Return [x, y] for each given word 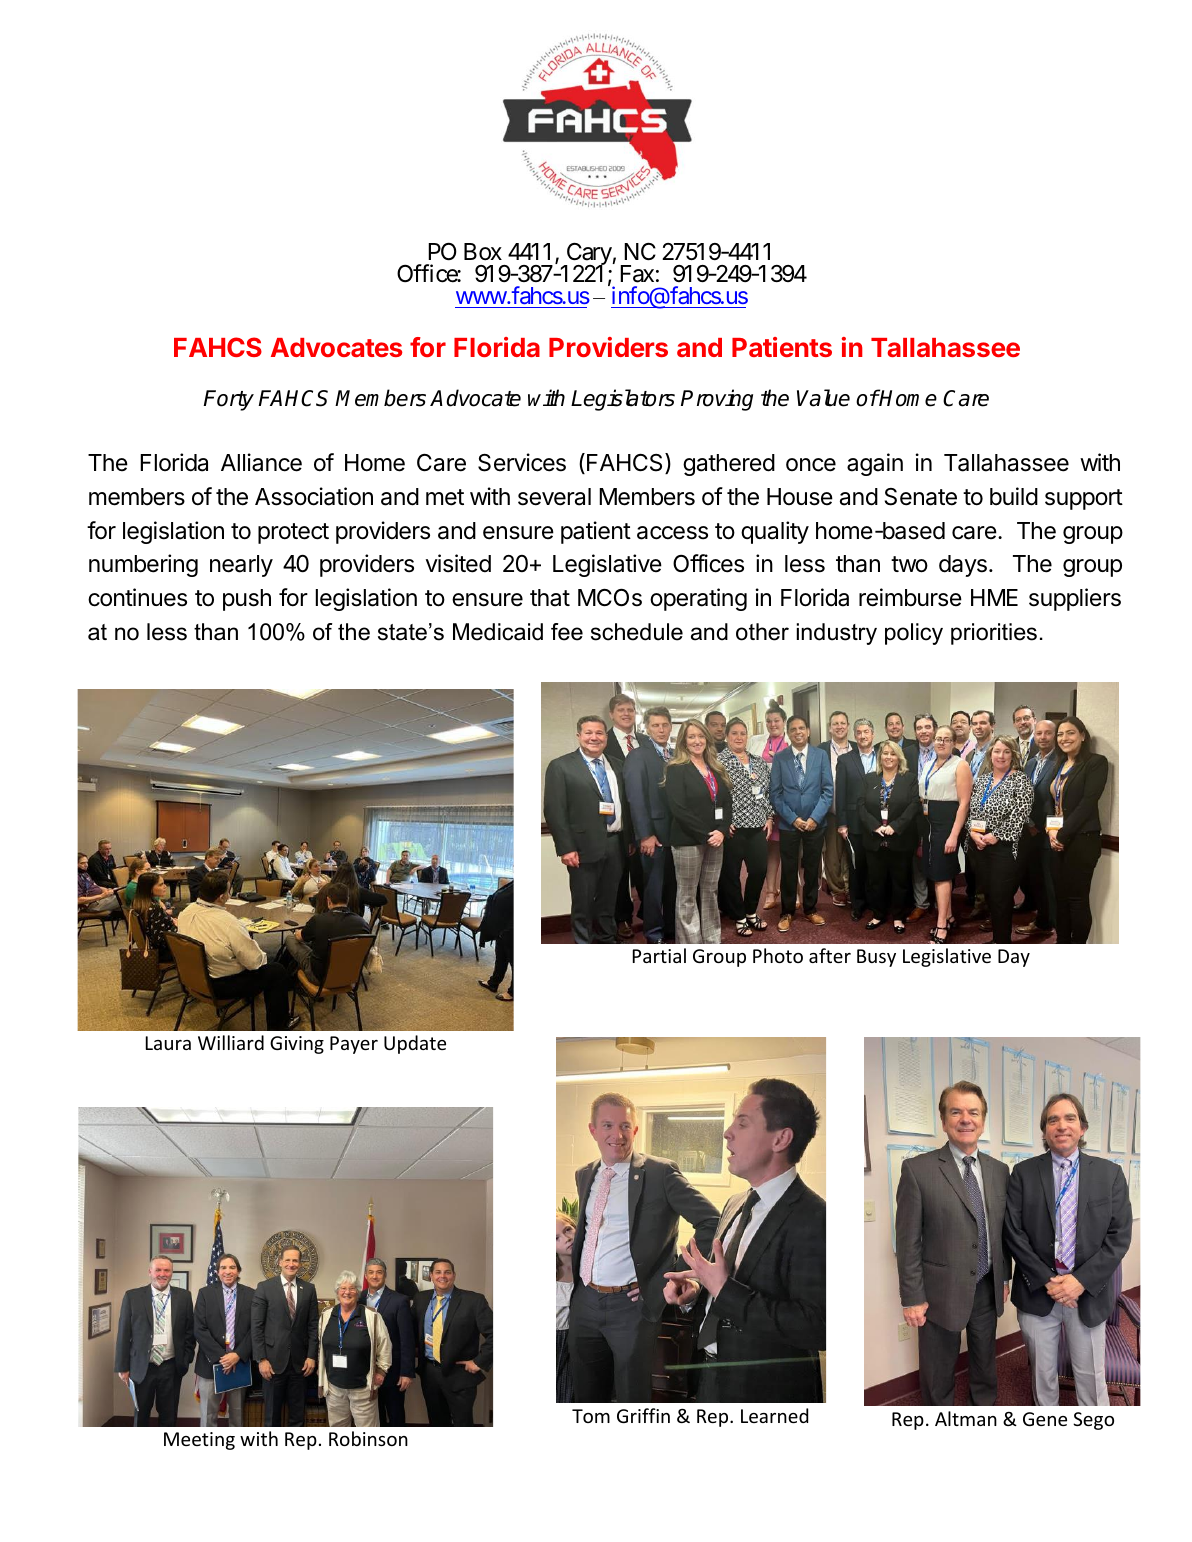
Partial [659, 955]
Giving [297, 1045]
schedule [637, 632]
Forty [228, 400]
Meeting [199, 1441]
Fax [637, 274]
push [247, 600]
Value [823, 398]
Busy [876, 958]
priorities [994, 634]
